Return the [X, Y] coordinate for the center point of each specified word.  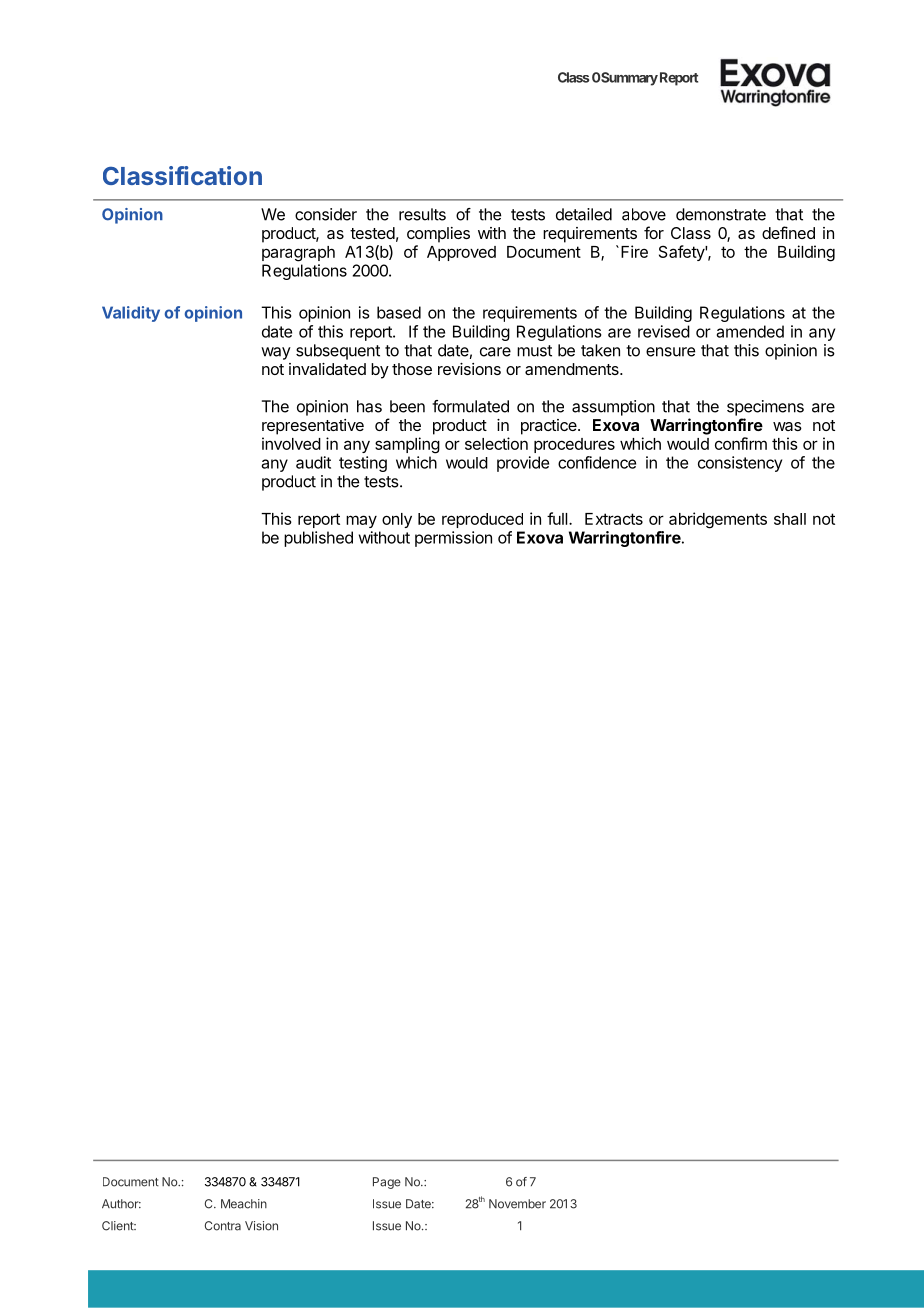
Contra [223, 1226]
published [318, 539]
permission [453, 539]
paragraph [298, 254]
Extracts [614, 519]
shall [790, 519]
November [517, 1204]
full [558, 518]
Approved [461, 253]
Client [119, 1226]
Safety [682, 253]
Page [387, 1183]
